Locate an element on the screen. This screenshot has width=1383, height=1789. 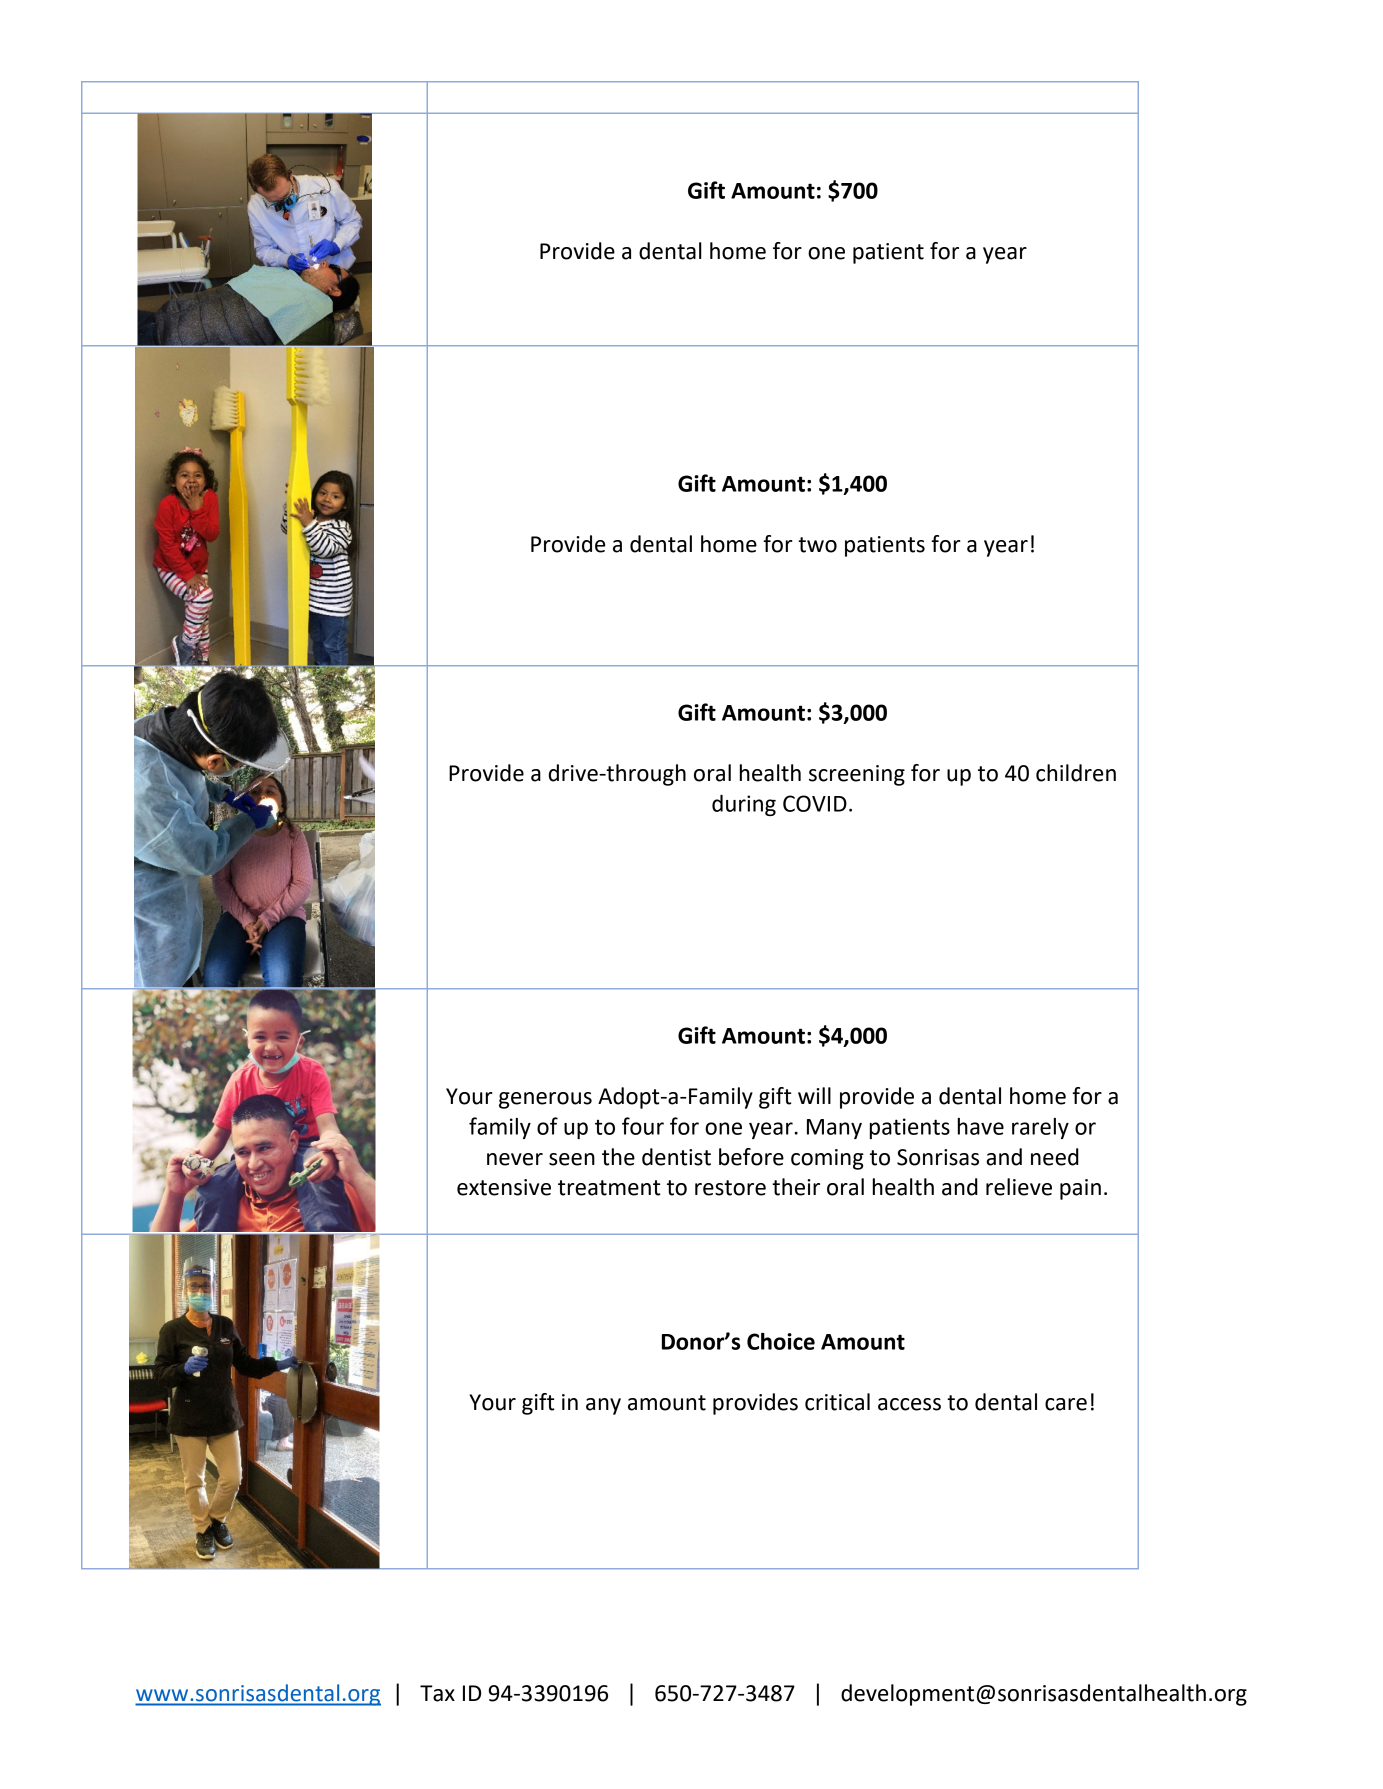
Tax is located at coordinates (437, 1693).
